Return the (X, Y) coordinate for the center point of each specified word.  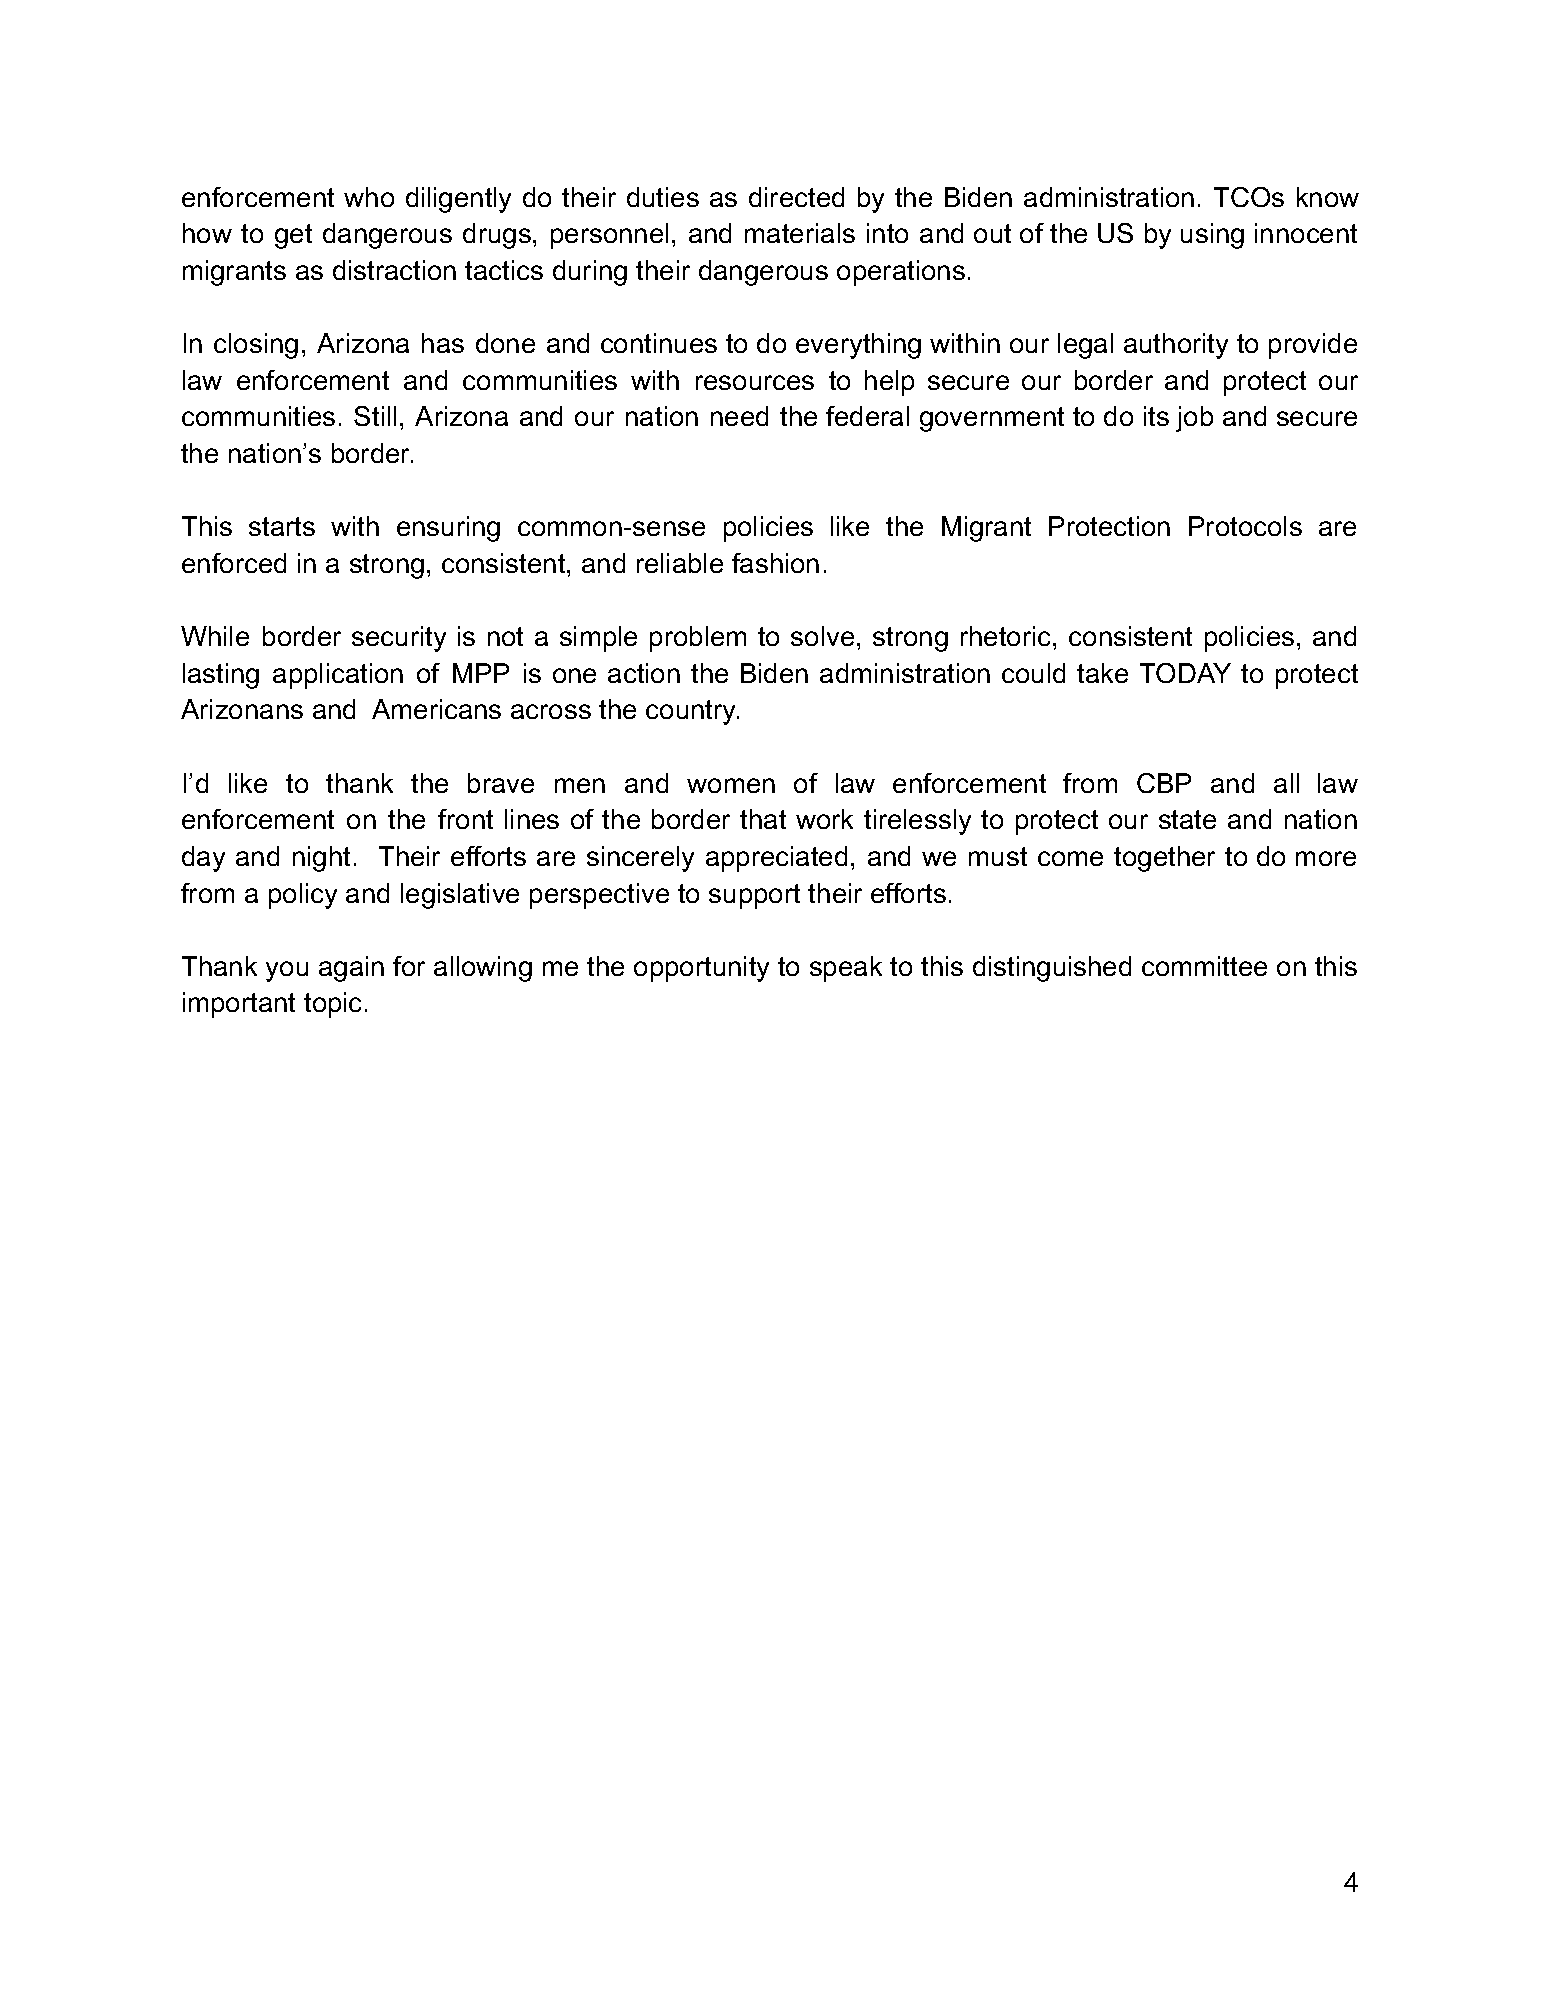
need (739, 416)
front (465, 819)
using (1212, 236)
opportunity (701, 969)
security (399, 639)
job (1194, 419)
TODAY (1185, 673)
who (369, 197)
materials (800, 233)
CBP (1164, 783)
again (351, 969)
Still (375, 416)
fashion (775, 563)
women (731, 785)
